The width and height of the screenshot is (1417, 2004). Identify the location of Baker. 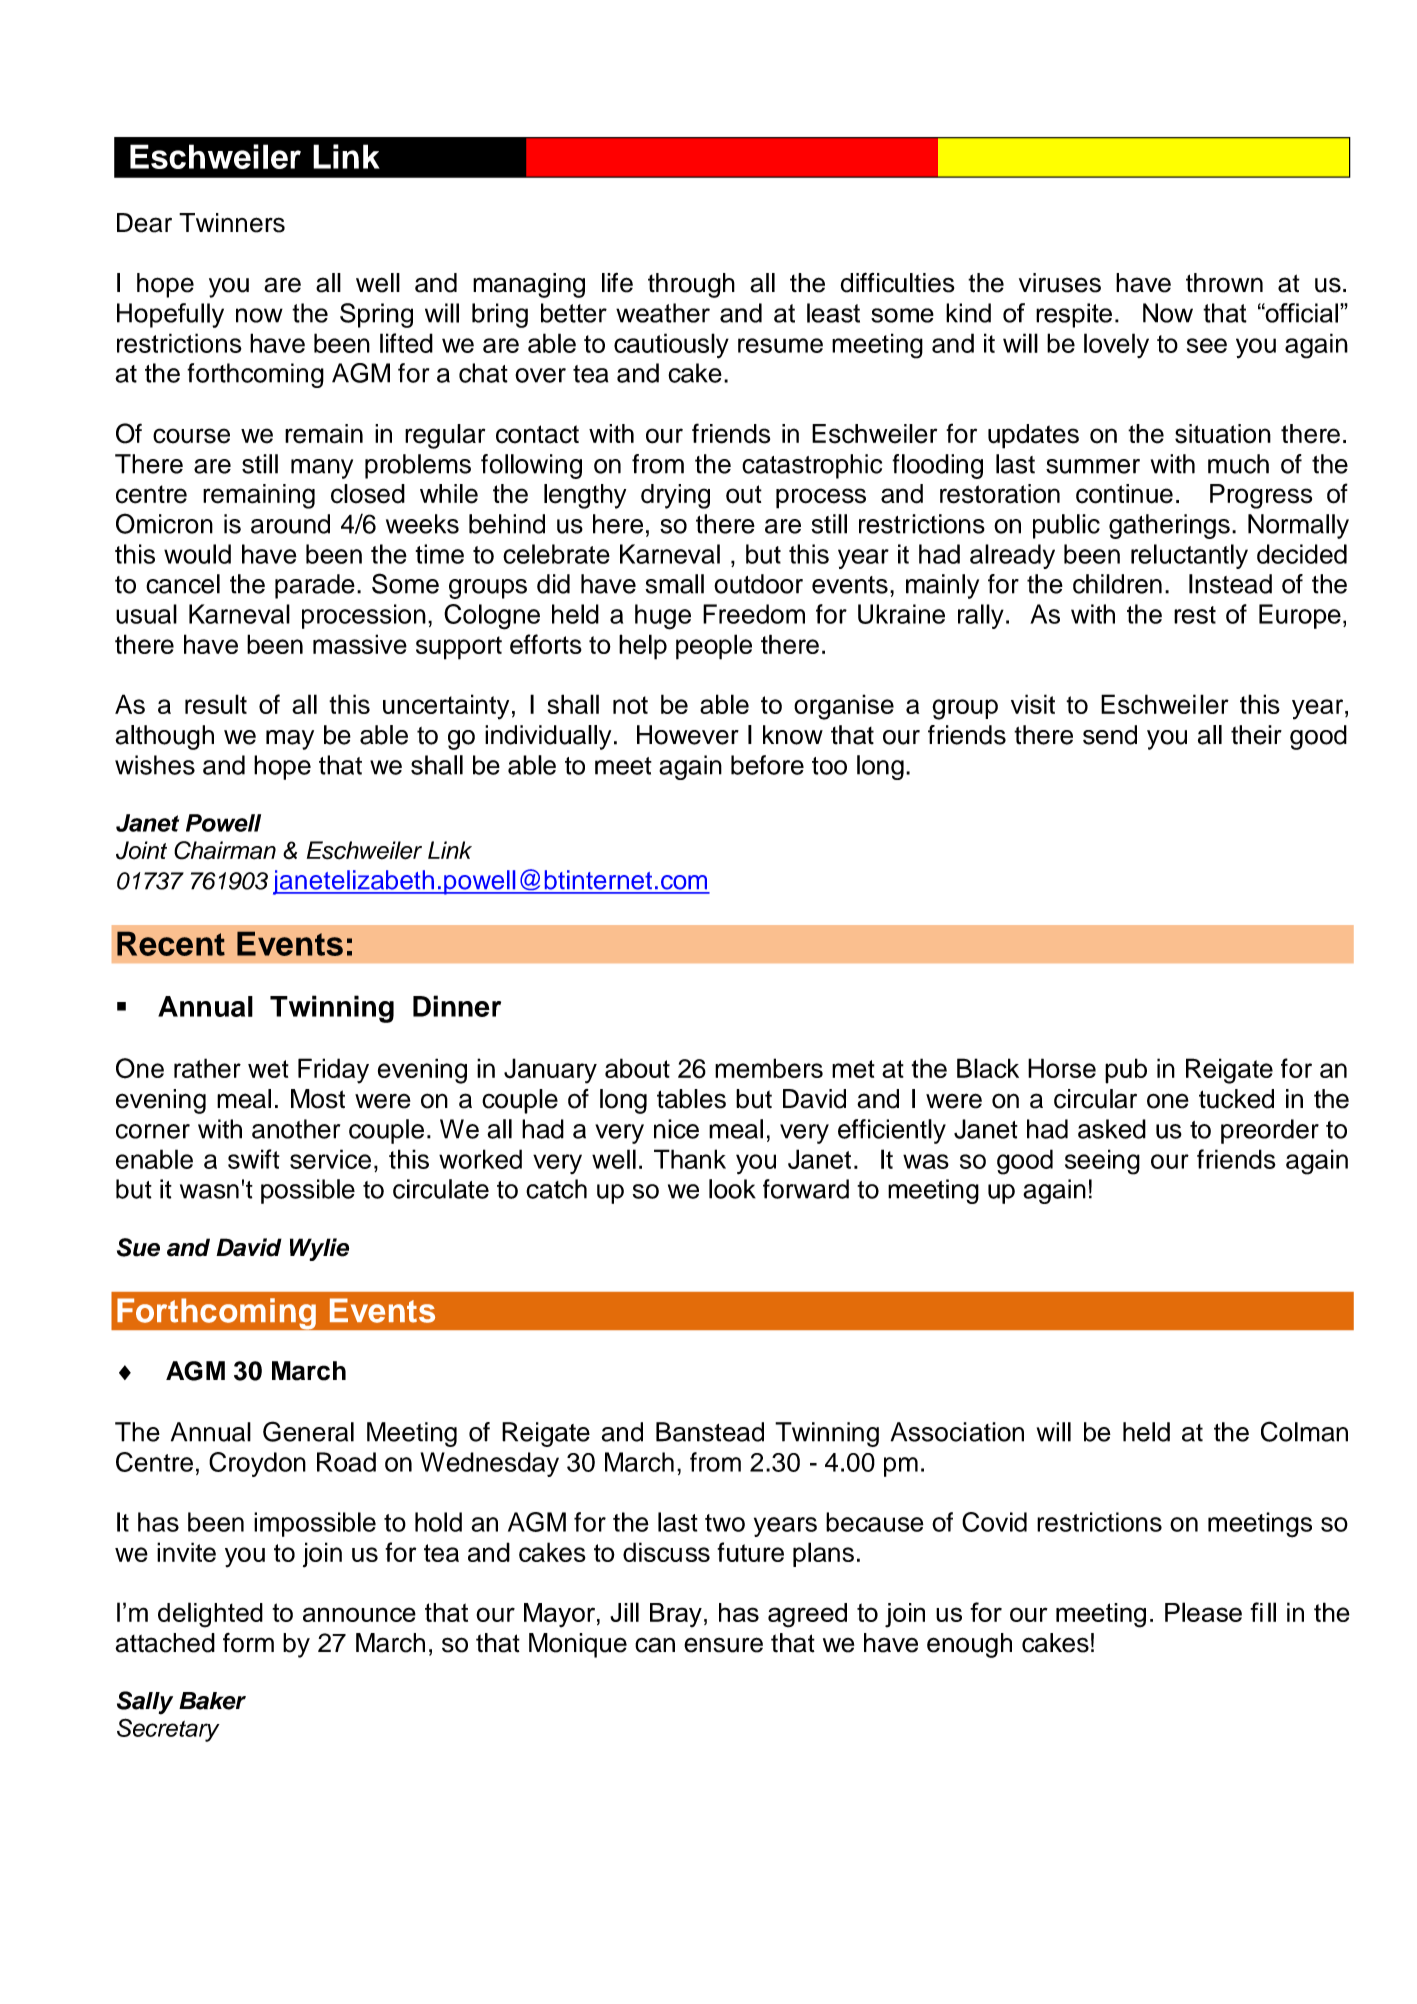
(212, 1701).
